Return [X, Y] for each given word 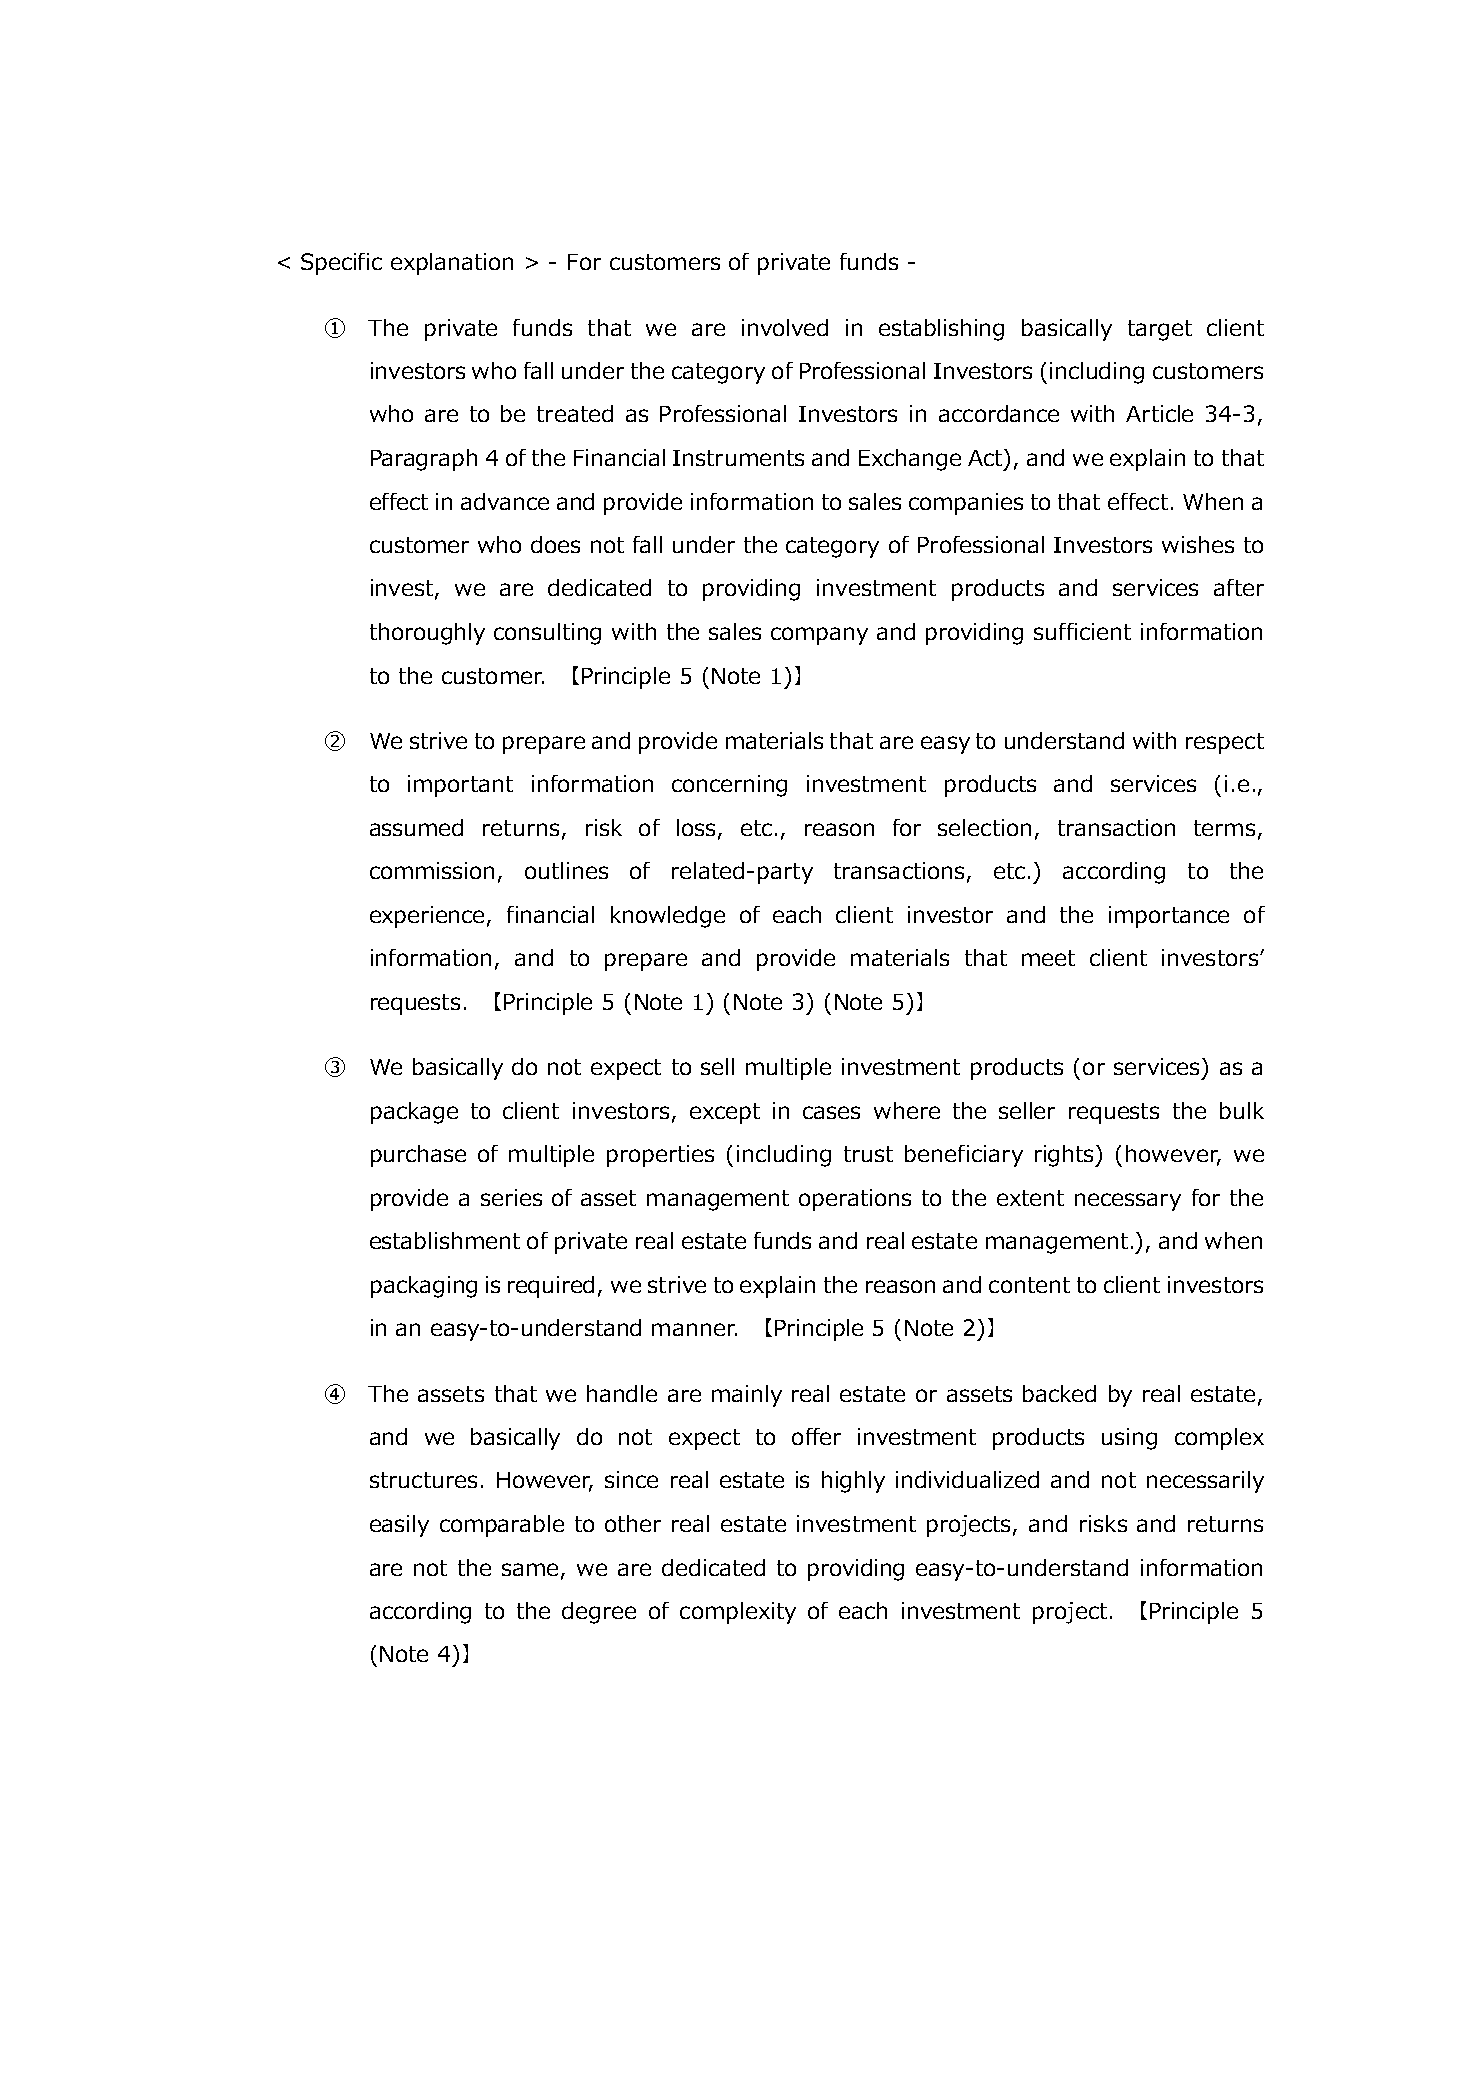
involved [785, 327]
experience [429, 917]
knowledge [668, 917]
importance [1169, 917]
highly [853, 1482]
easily [399, 1526]
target [1160, 330]
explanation [452, 264]
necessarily [1205, 1482]
